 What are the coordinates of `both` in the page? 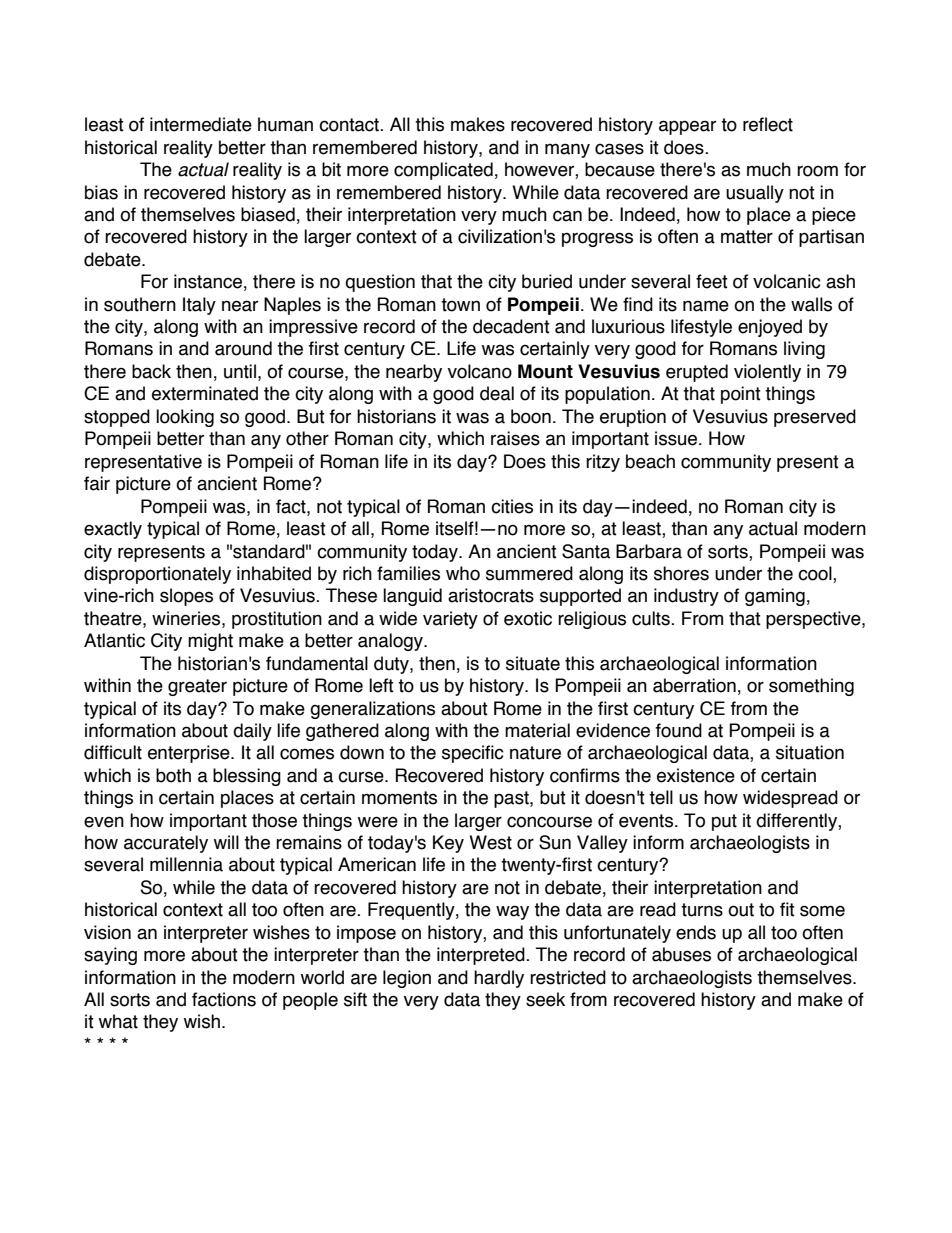 It's located at (173, 775).
